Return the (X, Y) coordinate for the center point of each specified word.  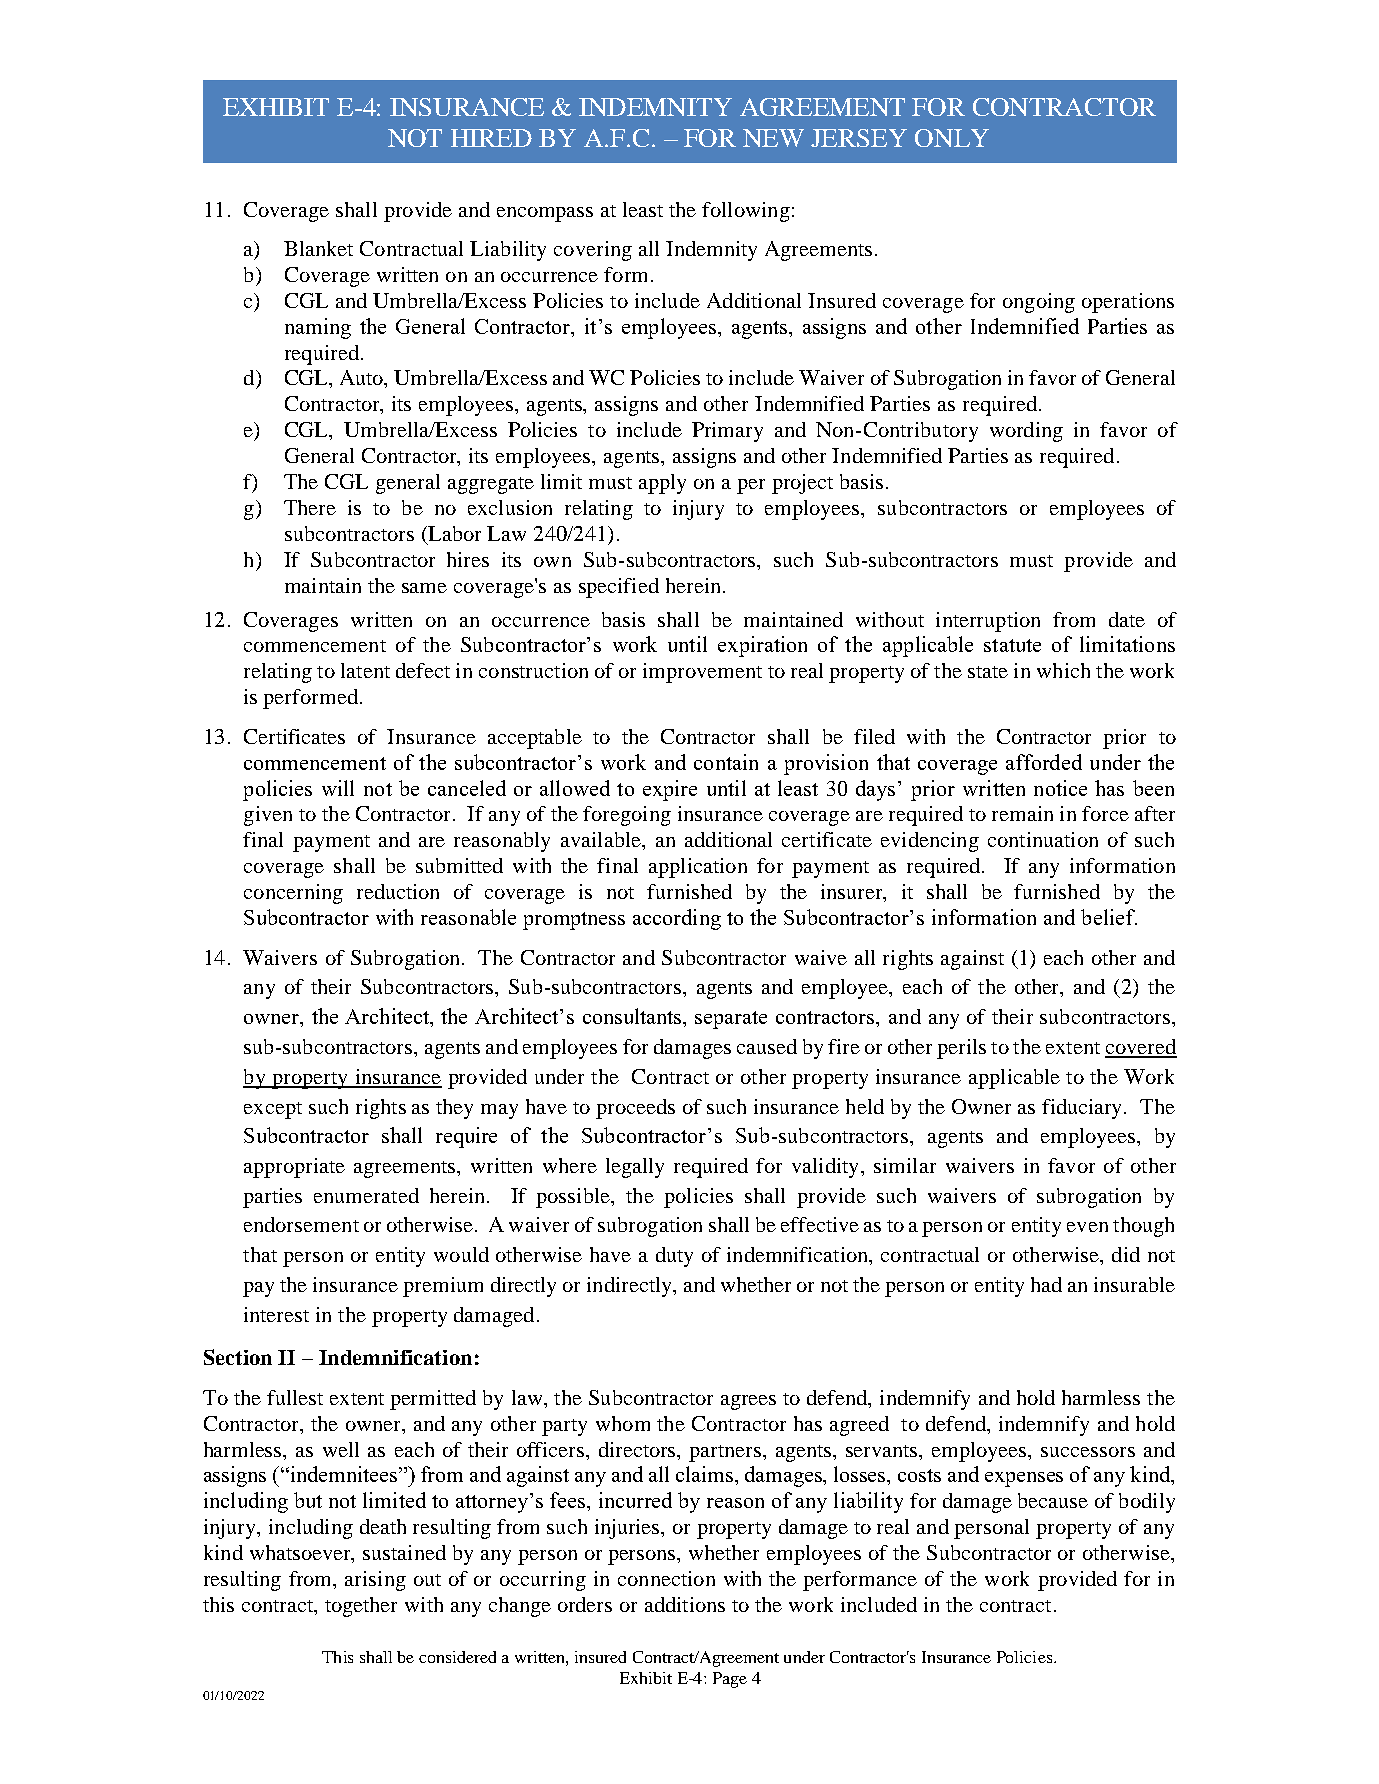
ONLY (952, 138)
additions (685, 1604)
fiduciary (1083, 1109)
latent (365, 670)
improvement (702, 673)
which (1063, 670)
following (746, 212)
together (361, 1607)
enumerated (366, 1195)
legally (635, 1168)
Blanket (318, 248)
